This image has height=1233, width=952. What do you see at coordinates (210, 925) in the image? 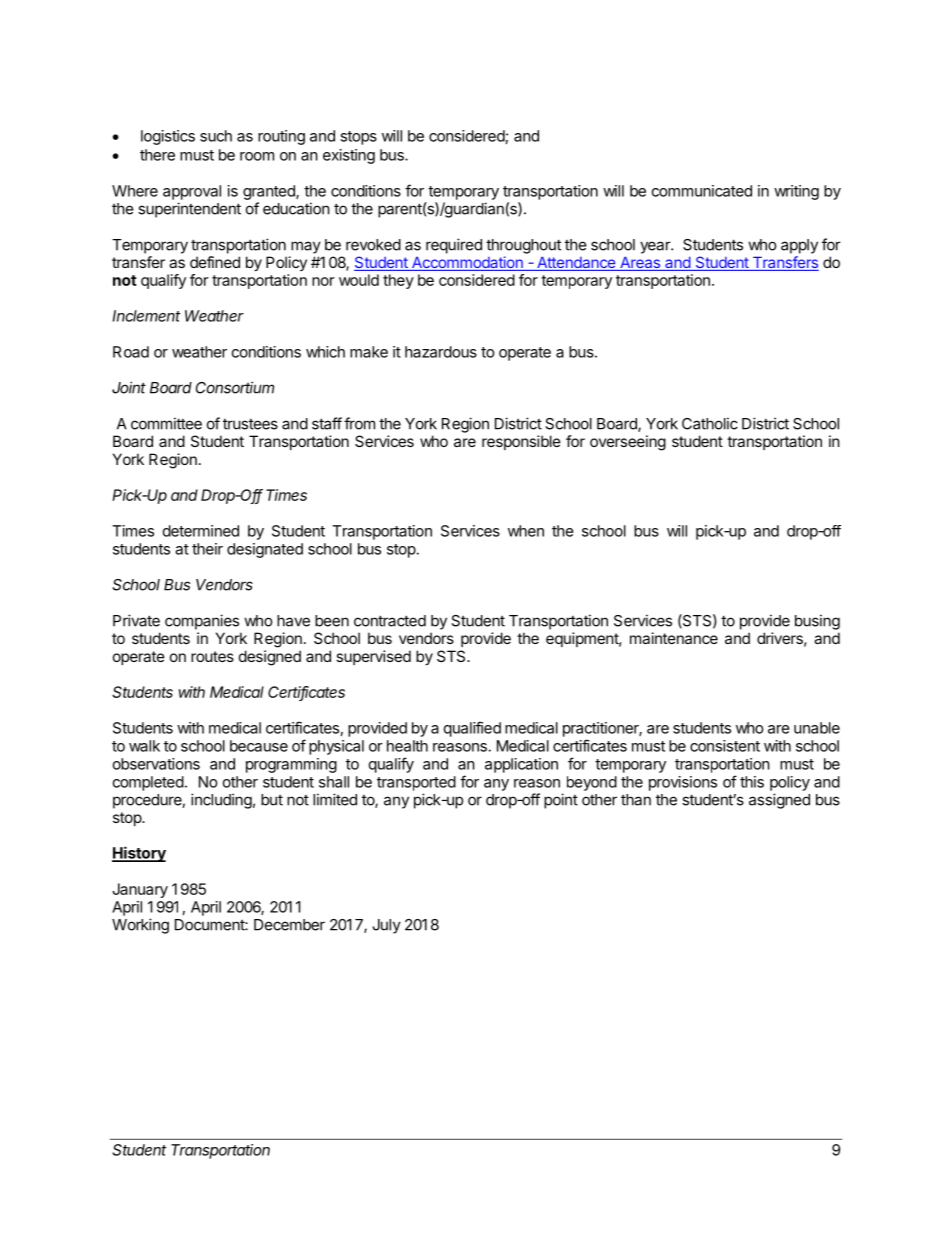
I see `Document` at bounding box center [210, 925].
